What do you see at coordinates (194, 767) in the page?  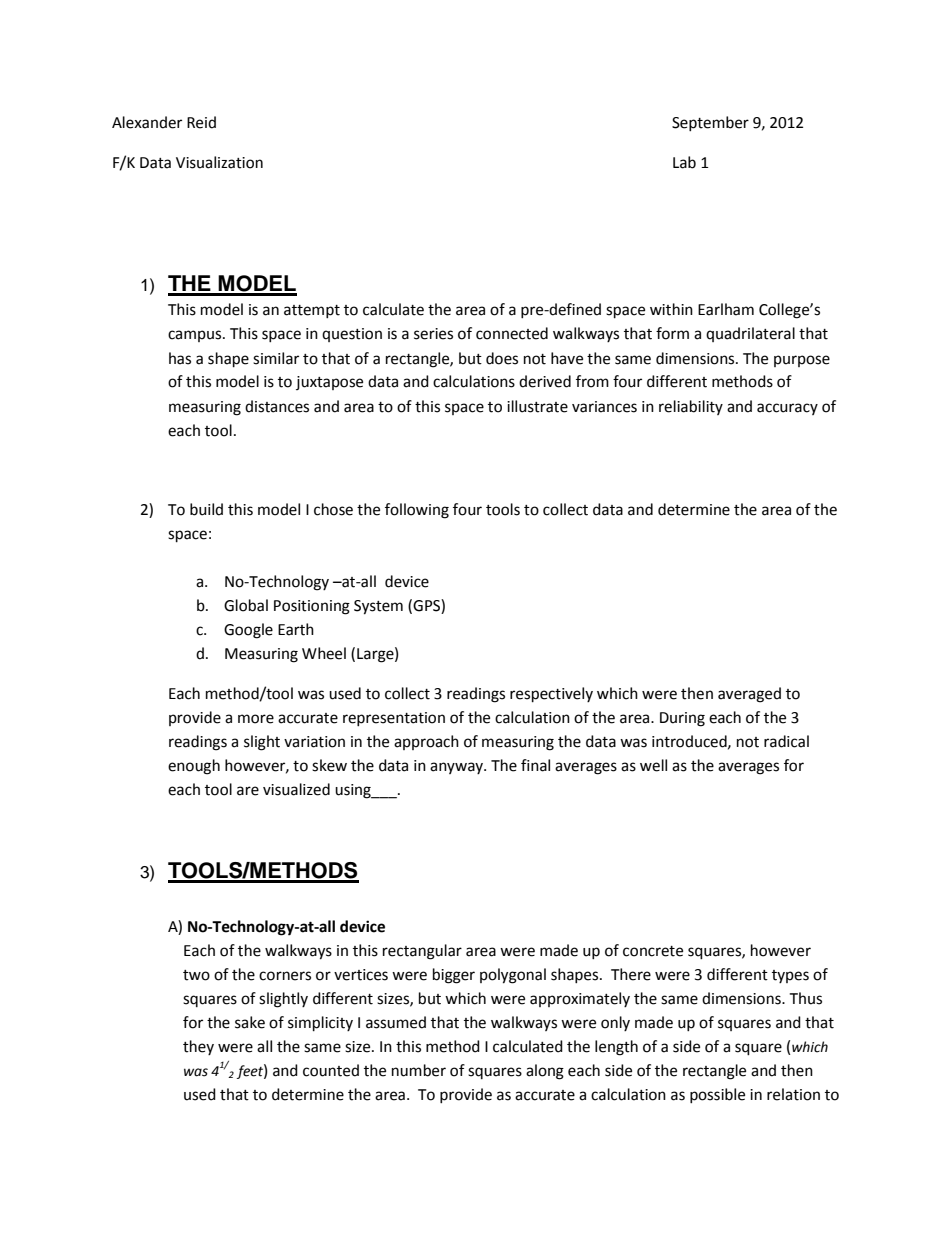 I see `enough` at bounding box center [194, 767].
